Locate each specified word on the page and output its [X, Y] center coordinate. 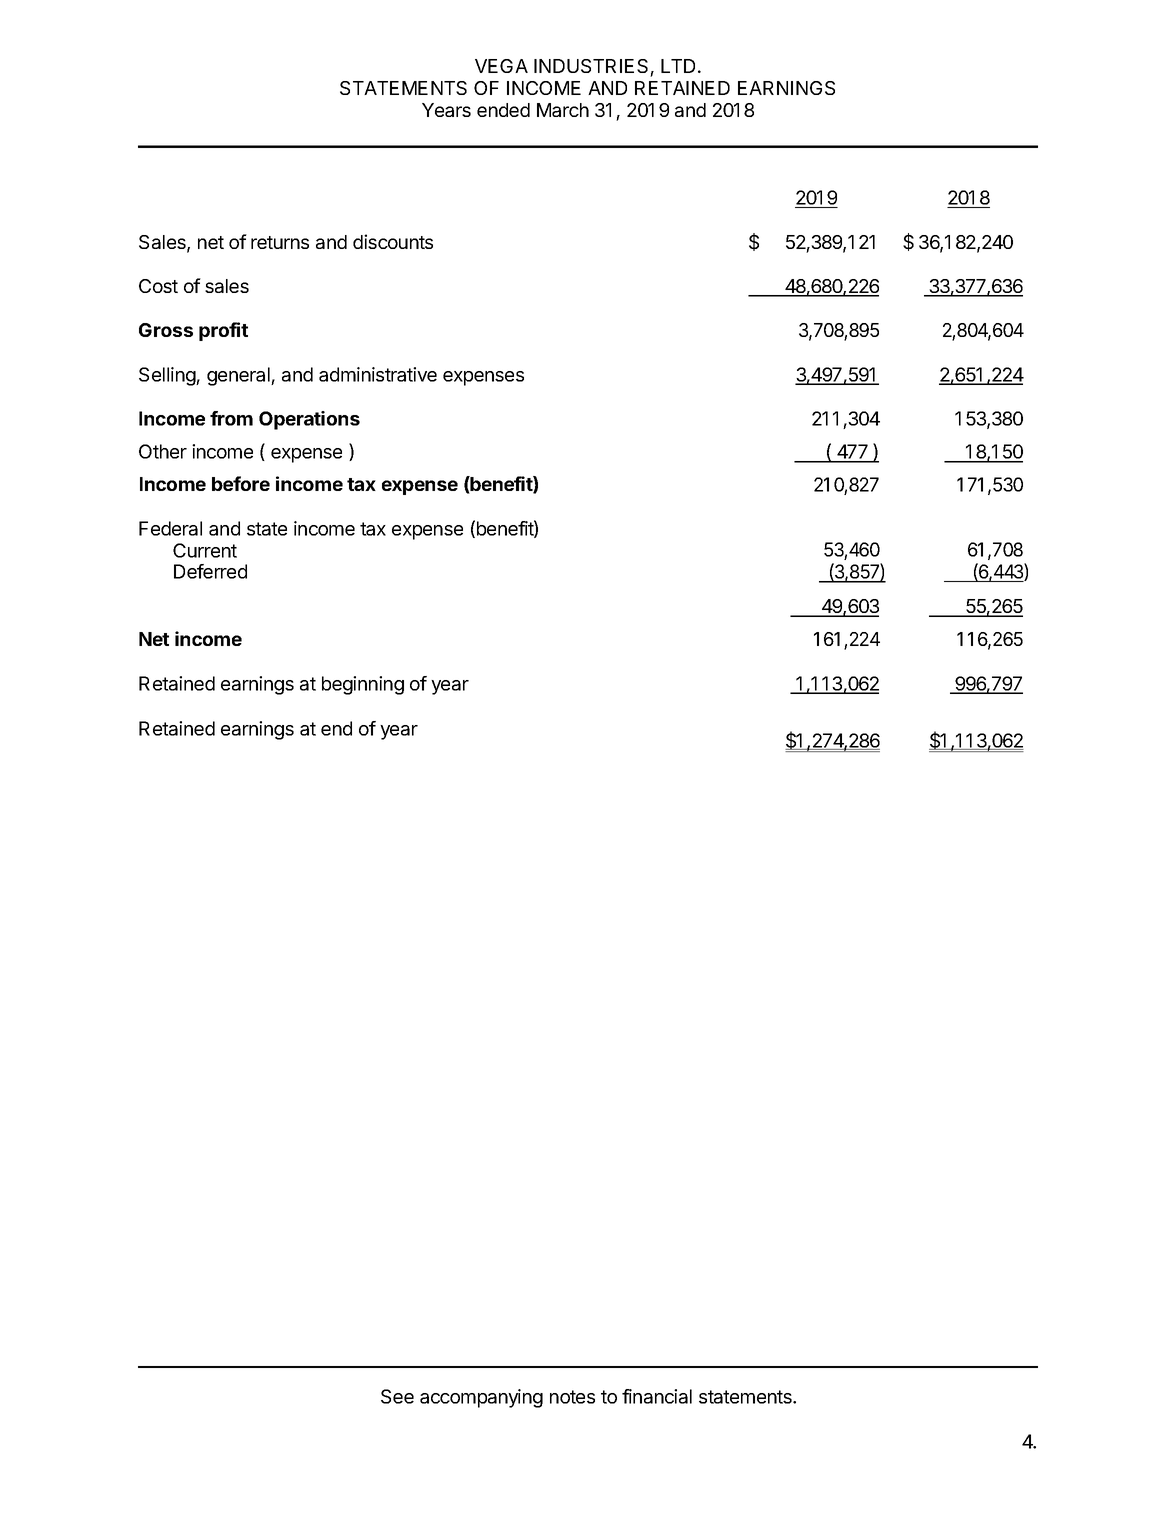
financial [657, 1396]
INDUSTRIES [591, 66]
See [397, 1396]
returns [280, 242]
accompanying [481, 1398]
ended [503, 110]
